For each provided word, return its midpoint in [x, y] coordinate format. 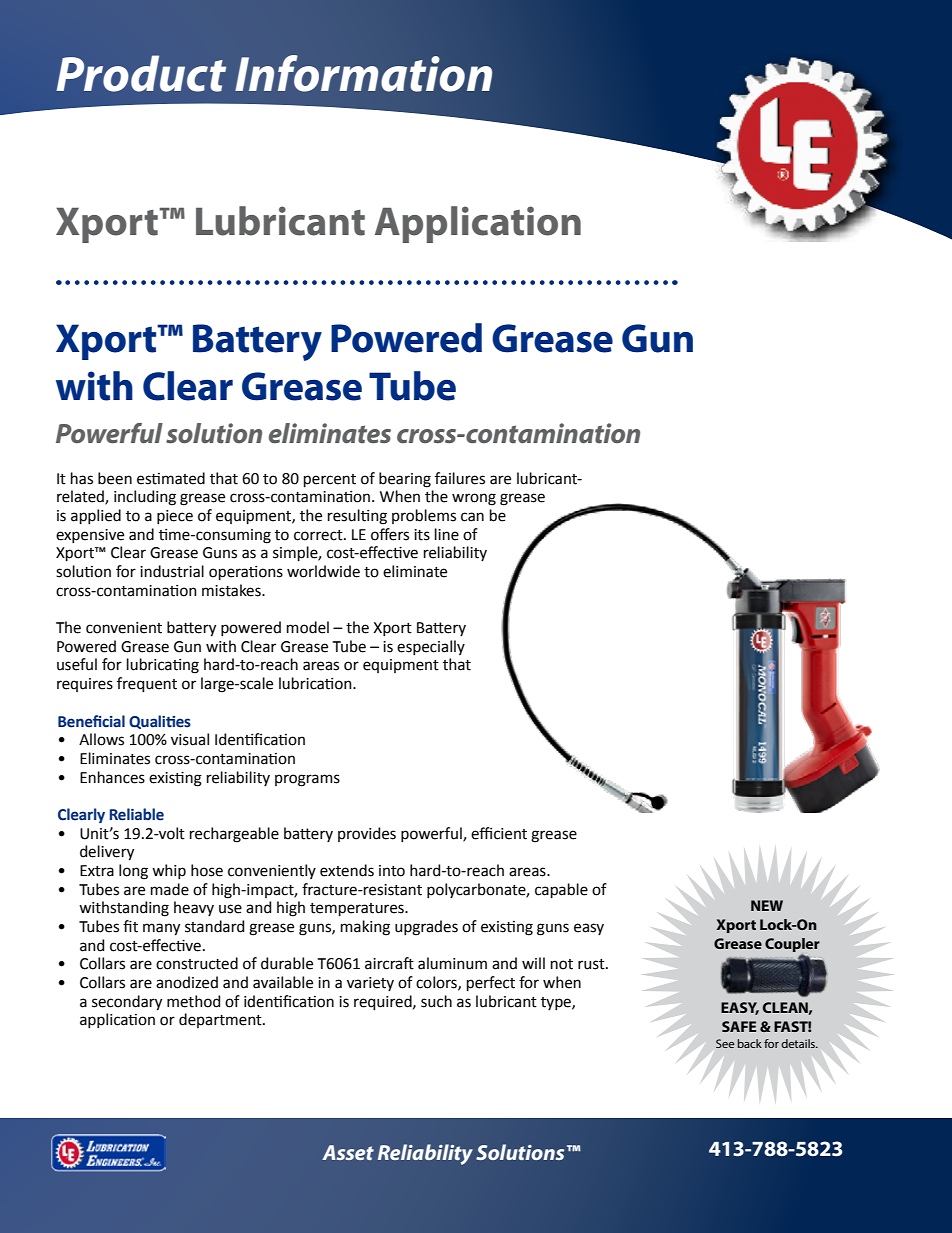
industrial [172, 571]
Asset [348, 1152]
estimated [171, 478]
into [392, 871]
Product [141, 73]
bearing [405, 480]
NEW [767, 905]
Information [363, 73]
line [447, 534]
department [221, 1020]
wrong [474, 499]
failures [460, 478]
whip [169, 871]
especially [431, 647]
